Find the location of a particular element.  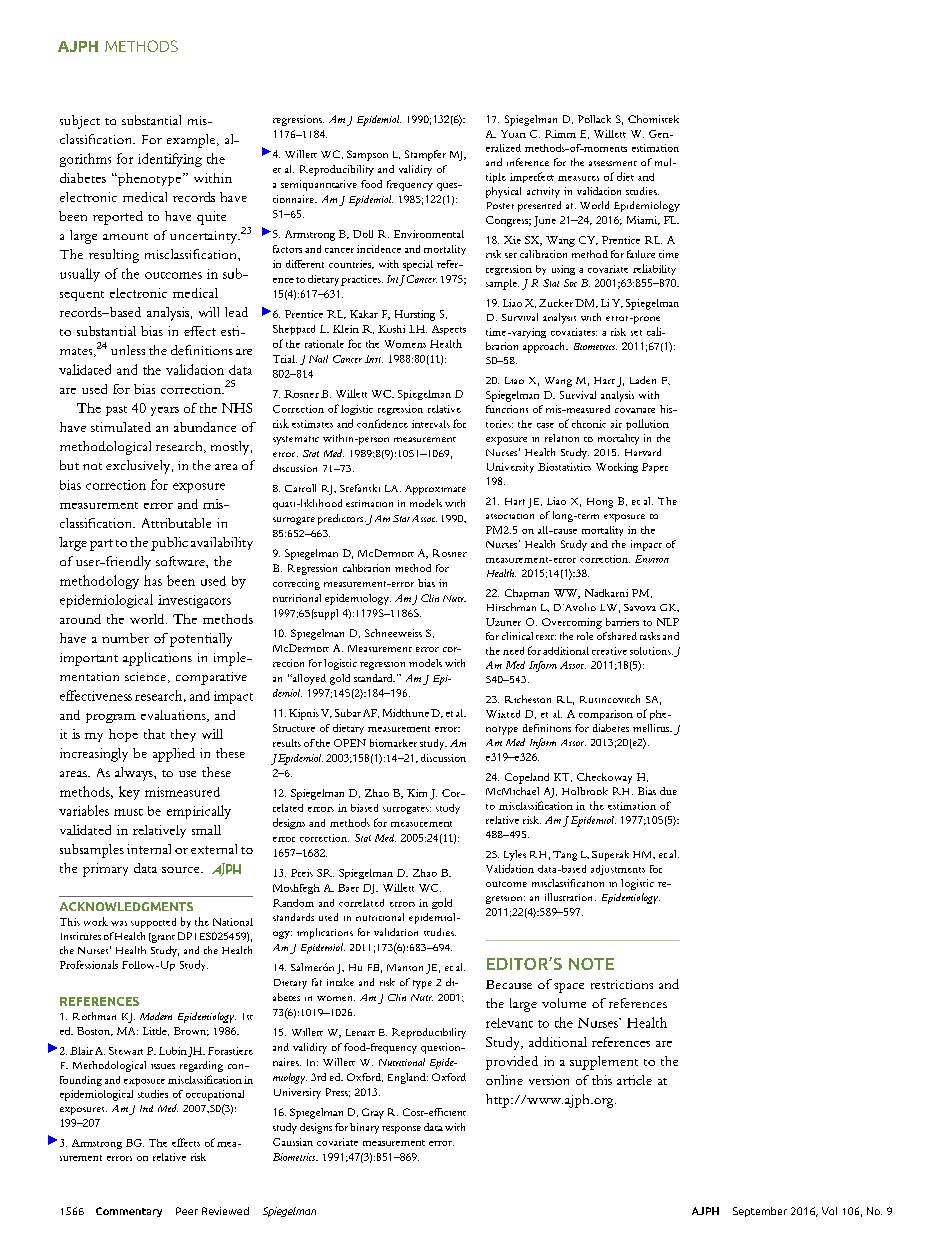

assessment is located at coordinates (613, 163).
